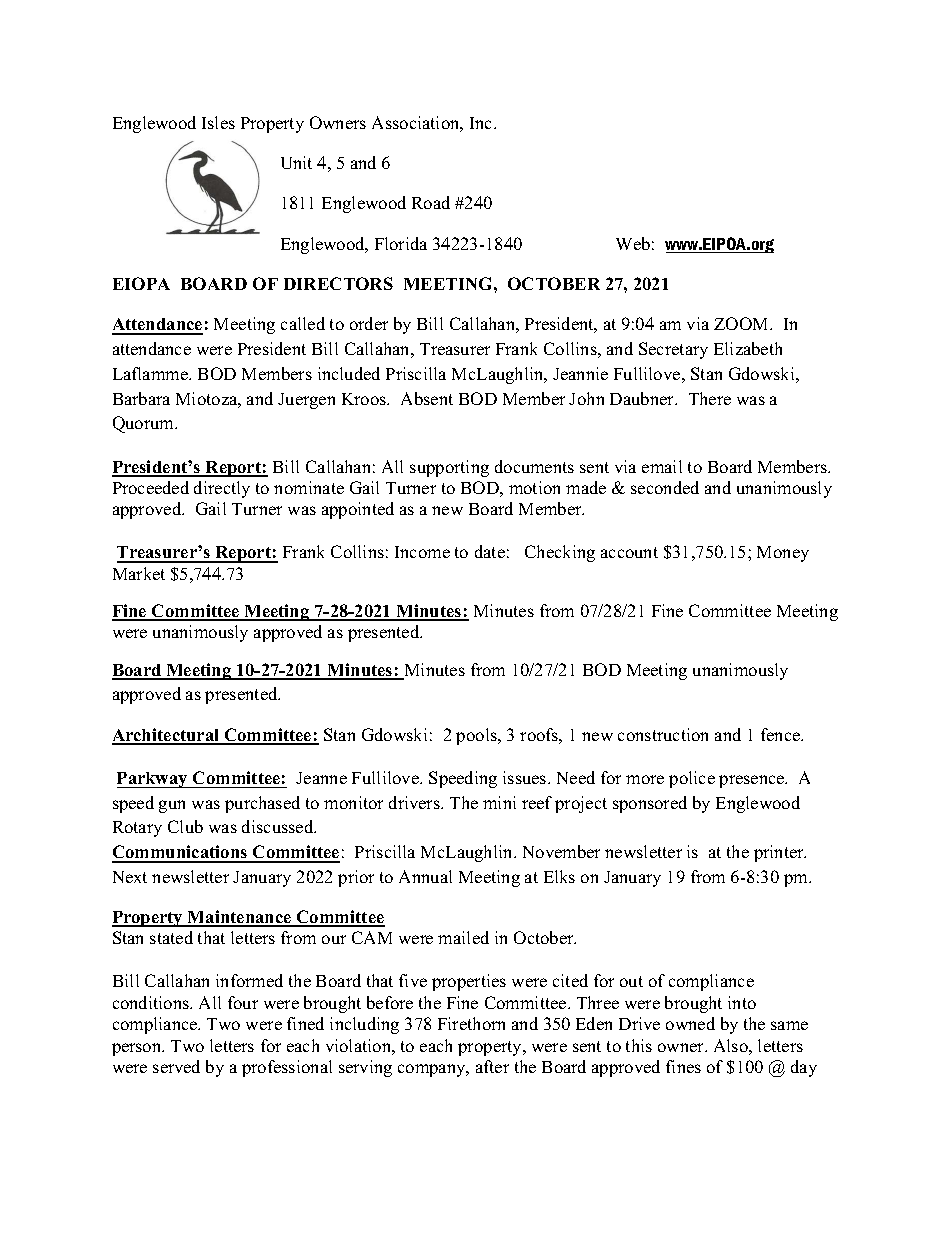 The height and width of the screenshot is (1233, 952). I want to click on Web, so click(633, 243).
